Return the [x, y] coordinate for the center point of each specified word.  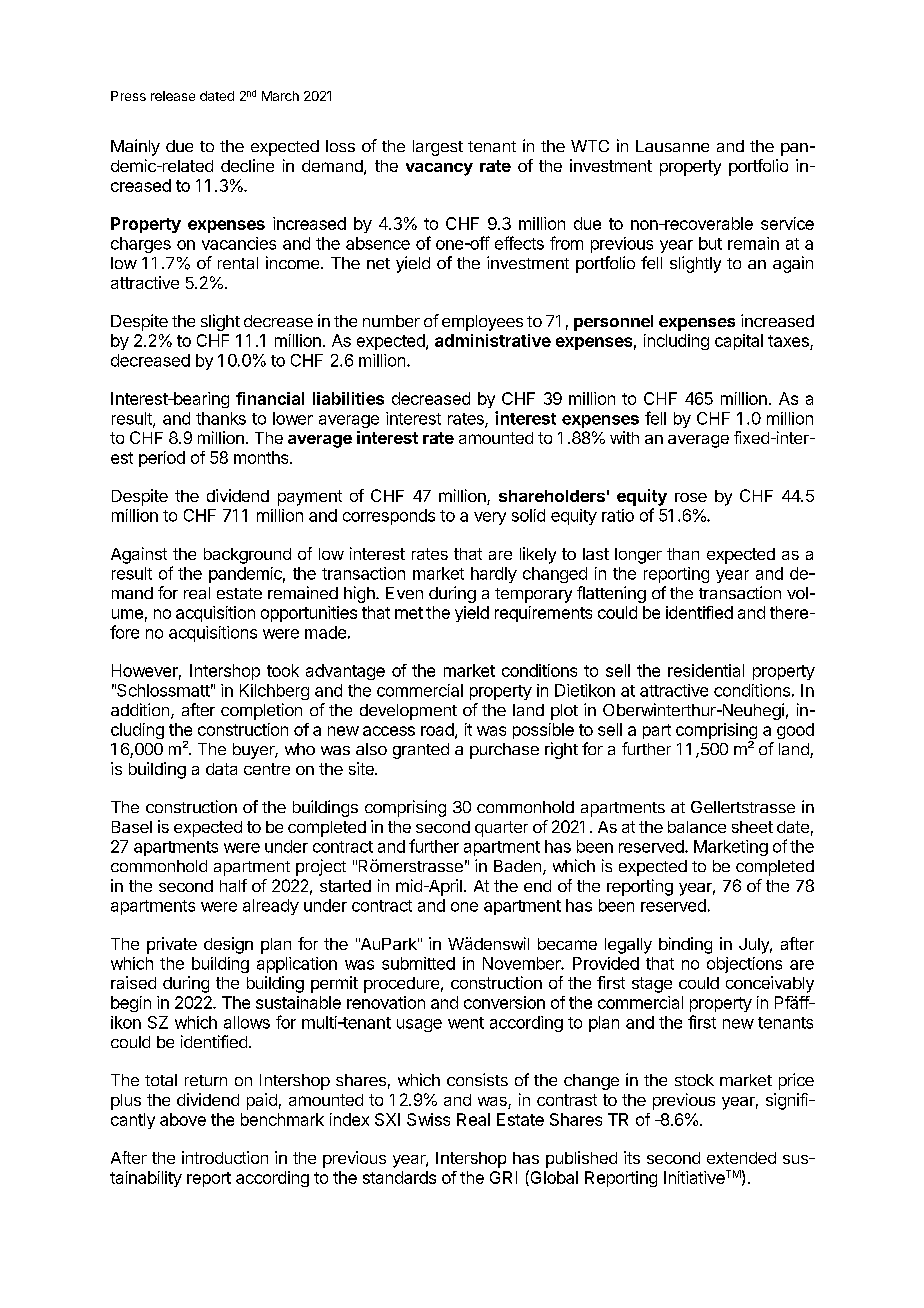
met [409, 613]
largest [438, 148]
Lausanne [672, 146]
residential [706, 670]
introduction [225, 1157]
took [283, 670]
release [173, 96]
